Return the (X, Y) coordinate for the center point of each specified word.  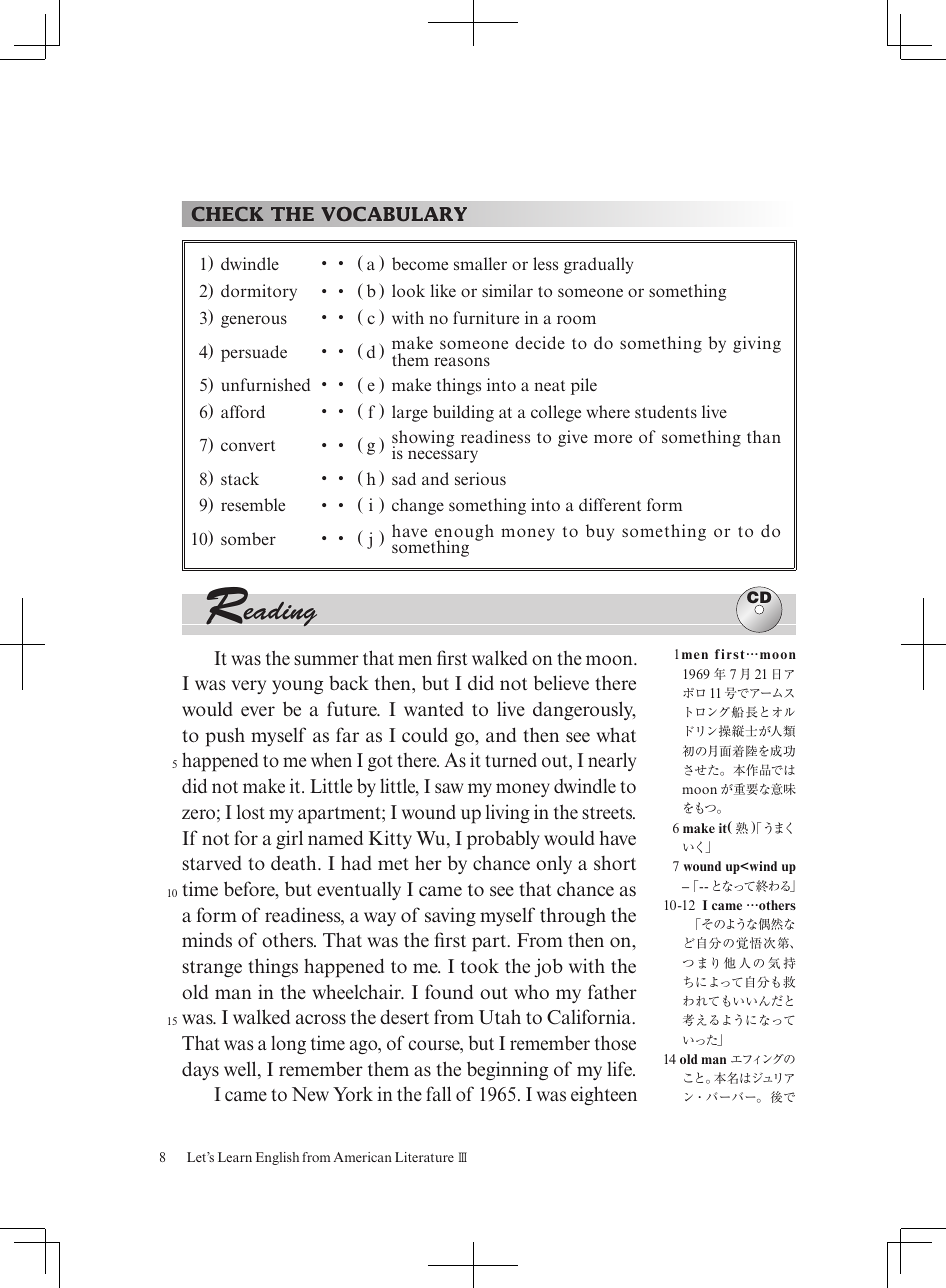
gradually (598, 265)
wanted (434, 709)
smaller (480, 263)
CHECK (227, 214)
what (616, 735)
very (248, 687)
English (277, 1158)
